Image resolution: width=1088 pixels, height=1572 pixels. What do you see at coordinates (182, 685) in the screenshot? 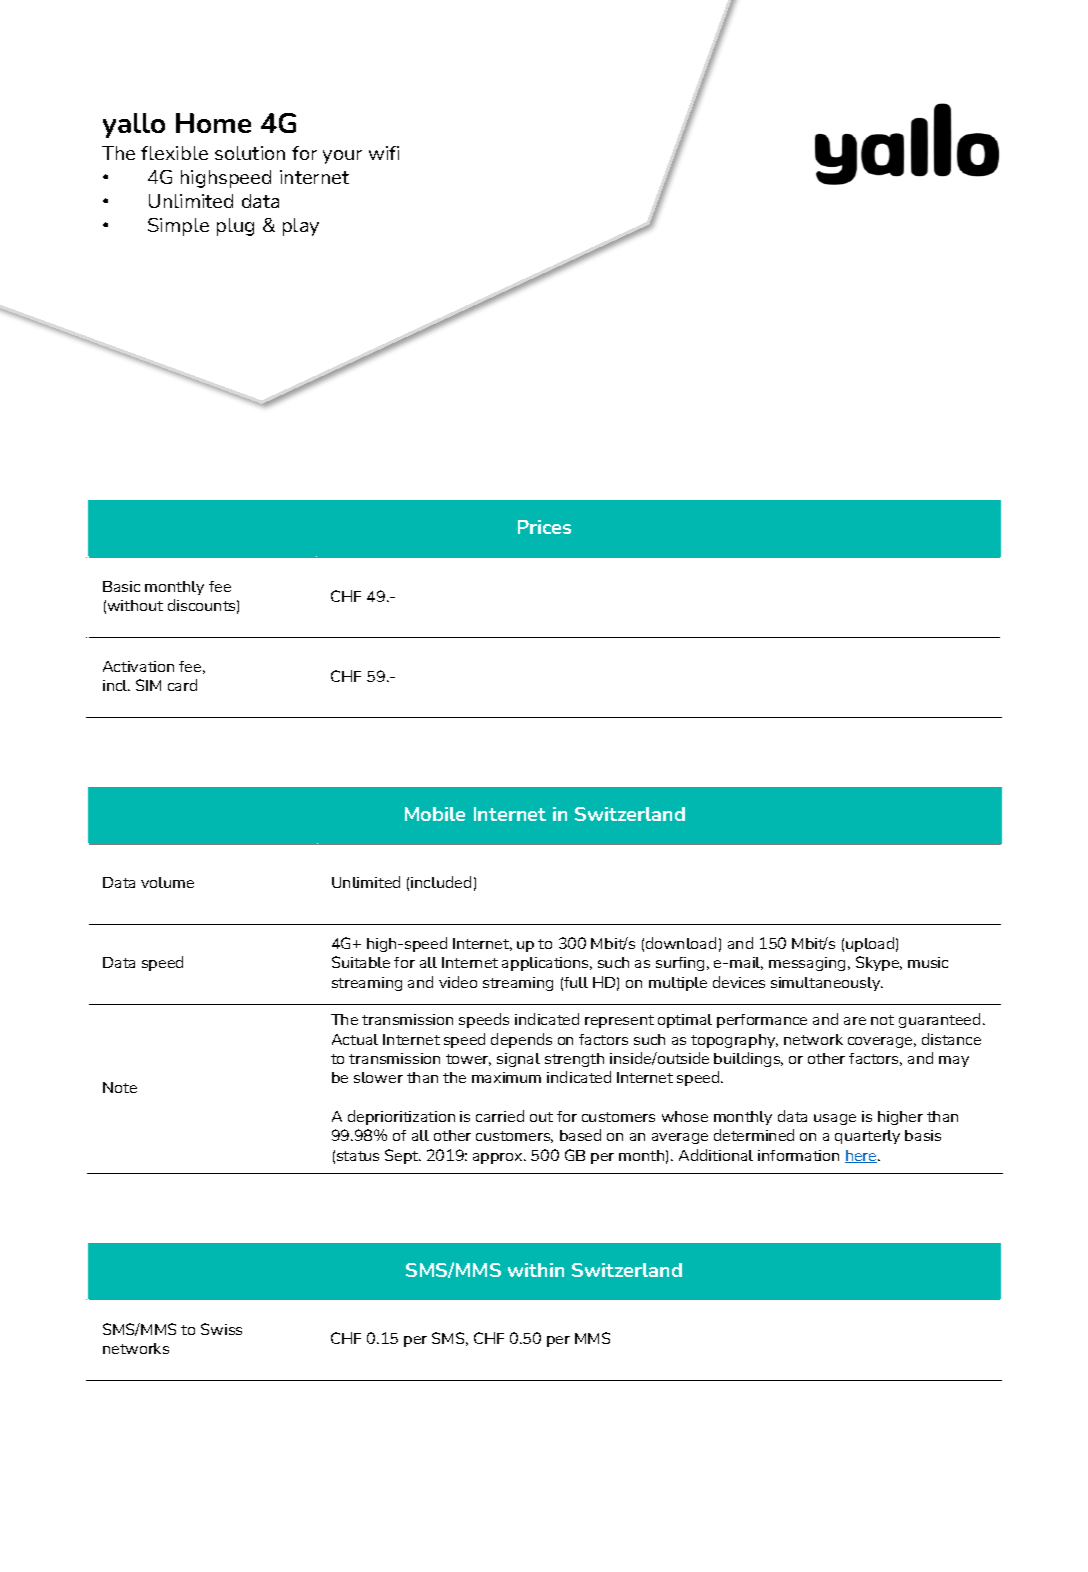
I see `card` at bounding box center [182, 685].
